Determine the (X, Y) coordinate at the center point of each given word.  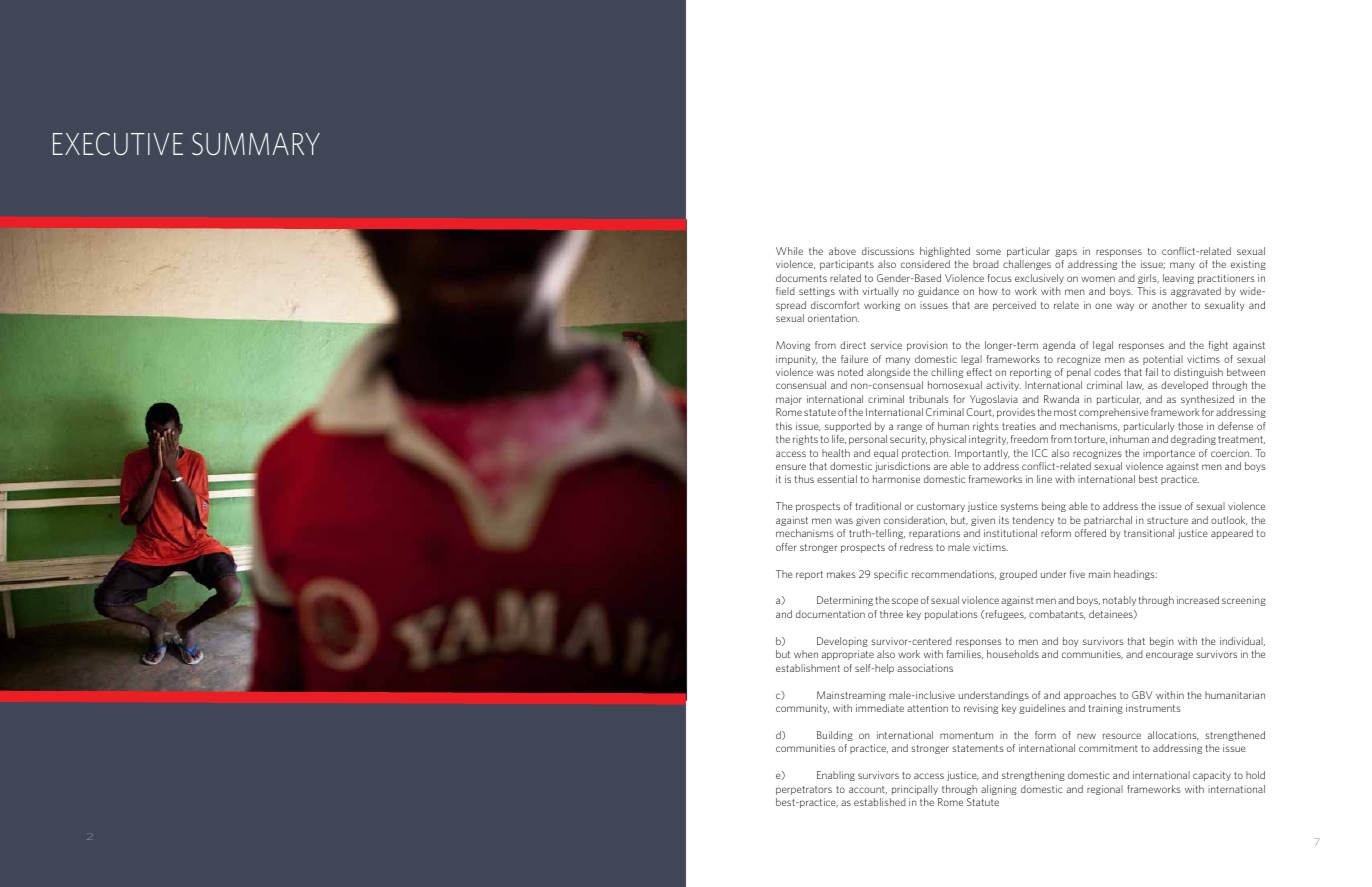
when (806, 654)
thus (804, 479)
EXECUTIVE (118, 144)
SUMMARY (256, 144)
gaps (1066, 253)
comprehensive (1114, 413)
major (789, 400)
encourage (1169, 656)
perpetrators (804, 790)
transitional (1149, 533)
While (789, 251)
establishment (808, 668)
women (1098, 279)
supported (848, 427)
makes (841, 574)
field (785, 291)
